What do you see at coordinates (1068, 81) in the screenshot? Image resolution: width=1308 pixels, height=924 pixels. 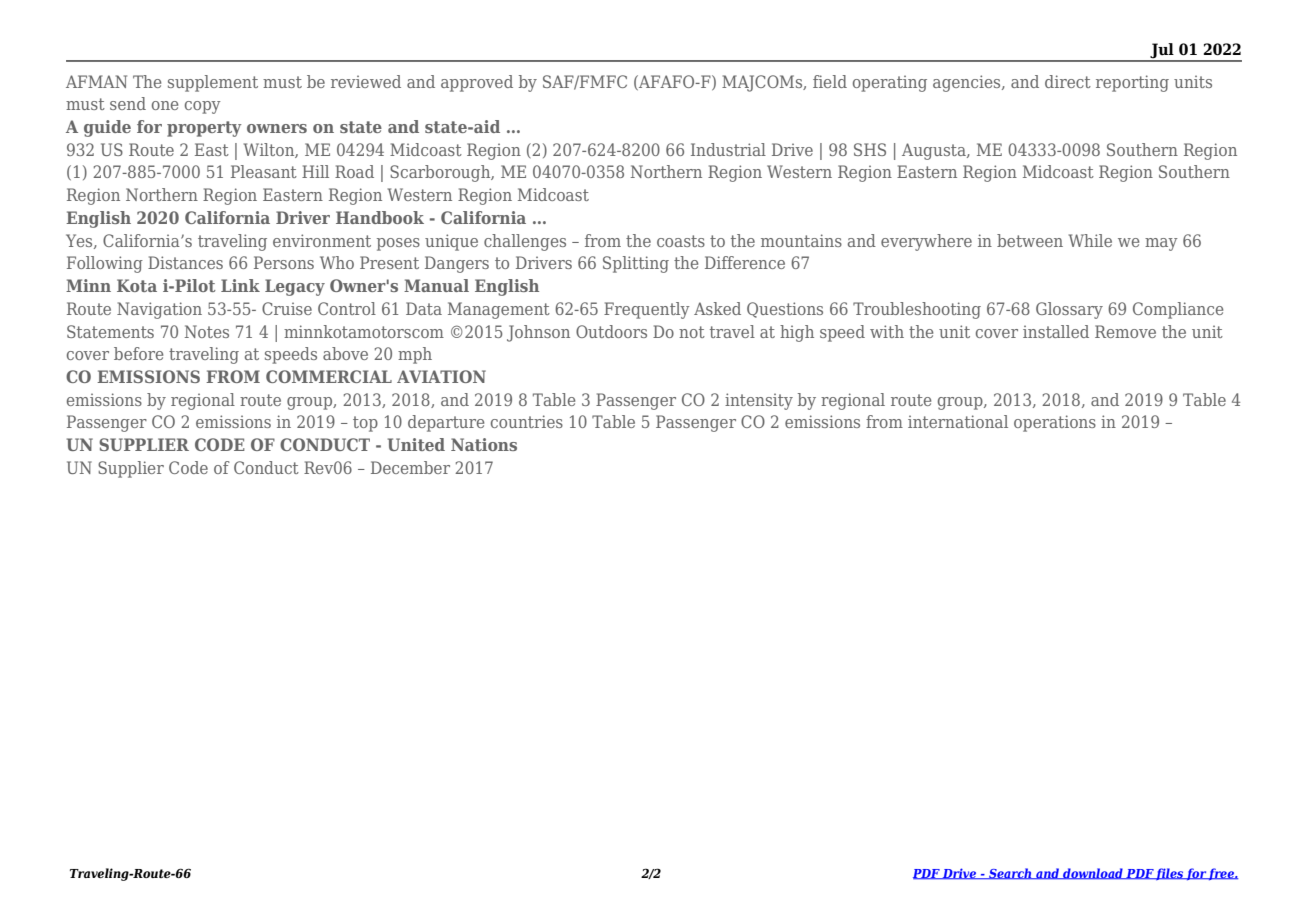 I see `direct` at bounding box center [1068, 81].
